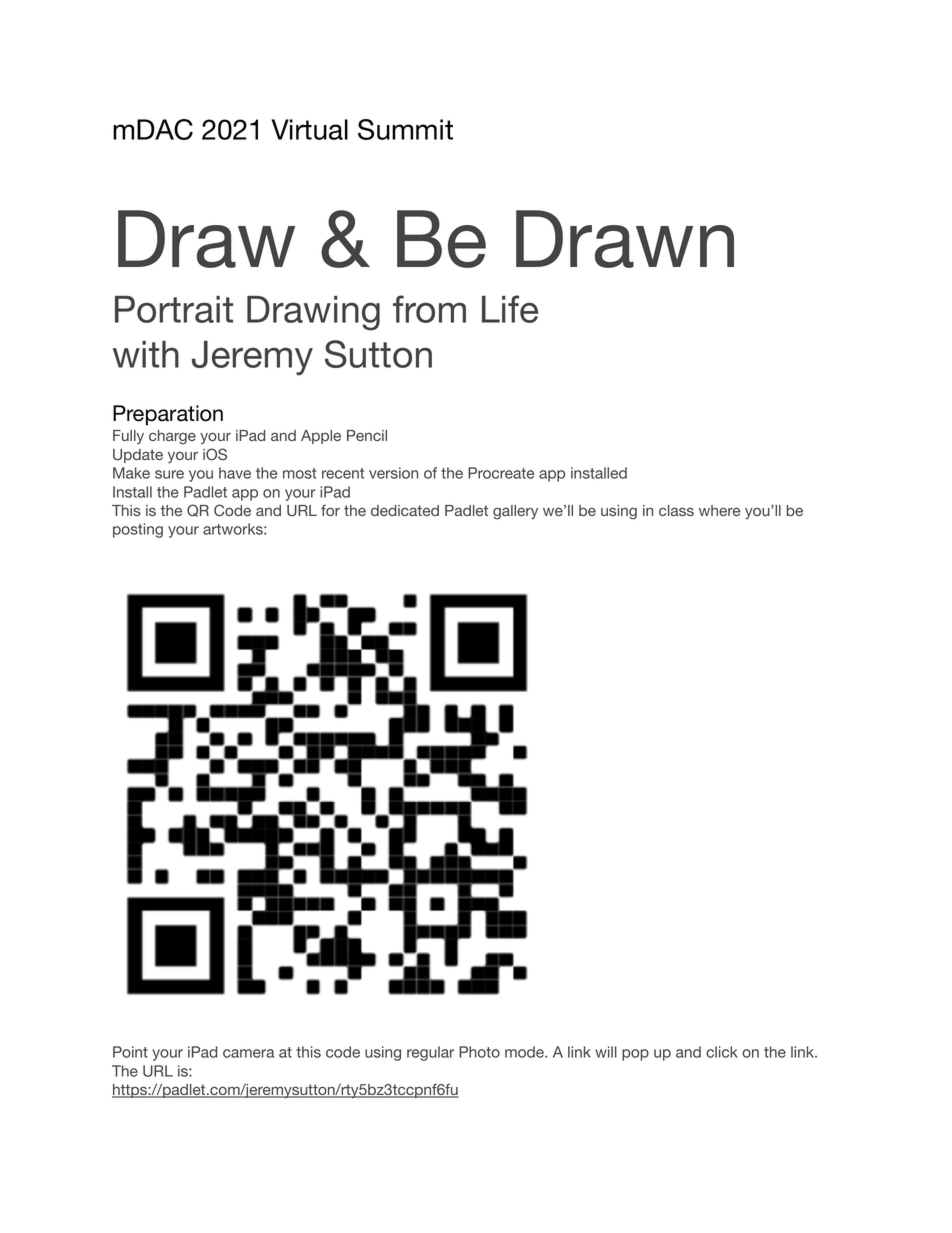 This document has height=1233, width=952. I want to click on Point, so click(130, 1052).
